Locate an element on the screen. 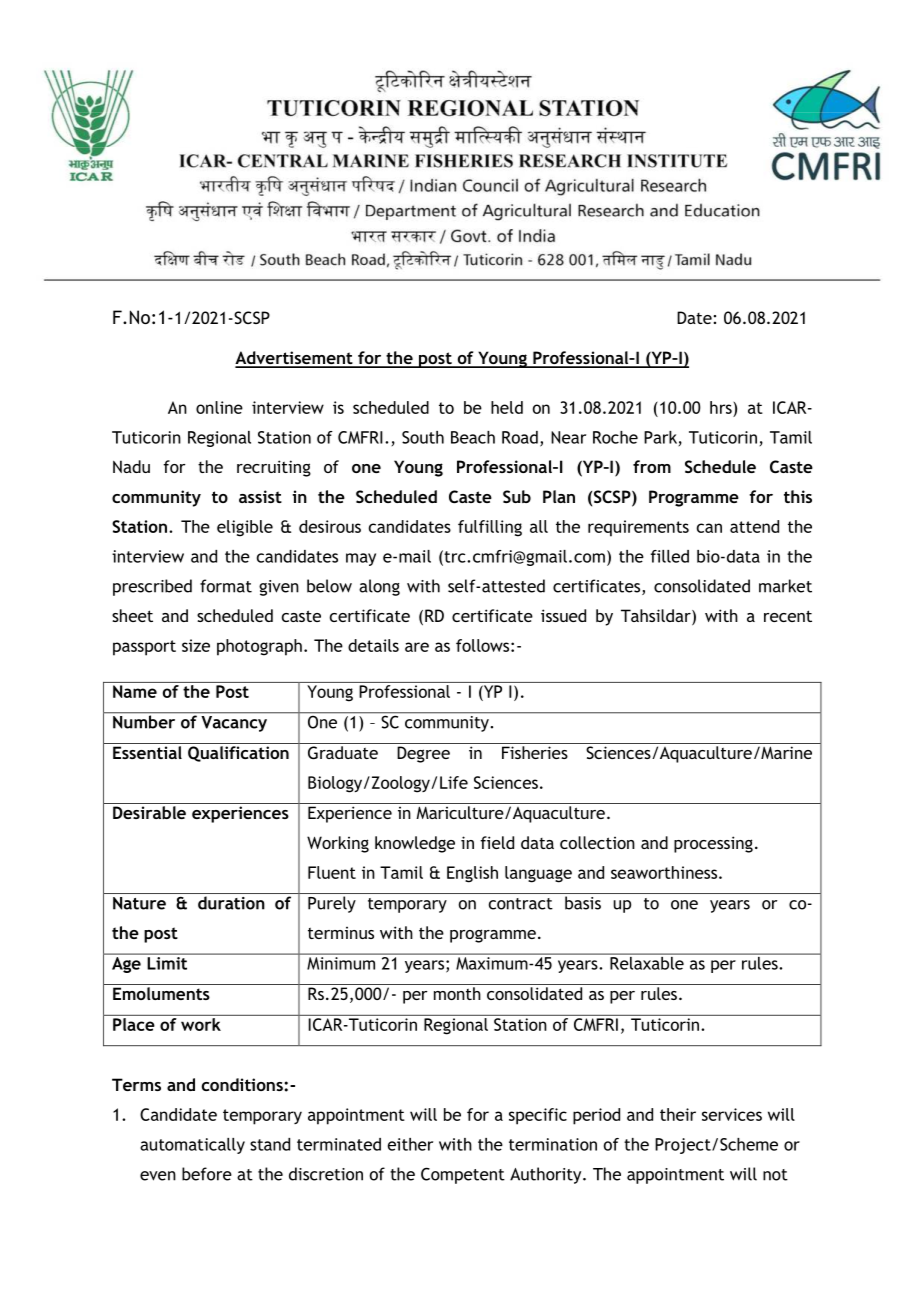 Image resolution: width=924 pixels, height=1308 pixels. processing is located at coordinates (713, 844).
